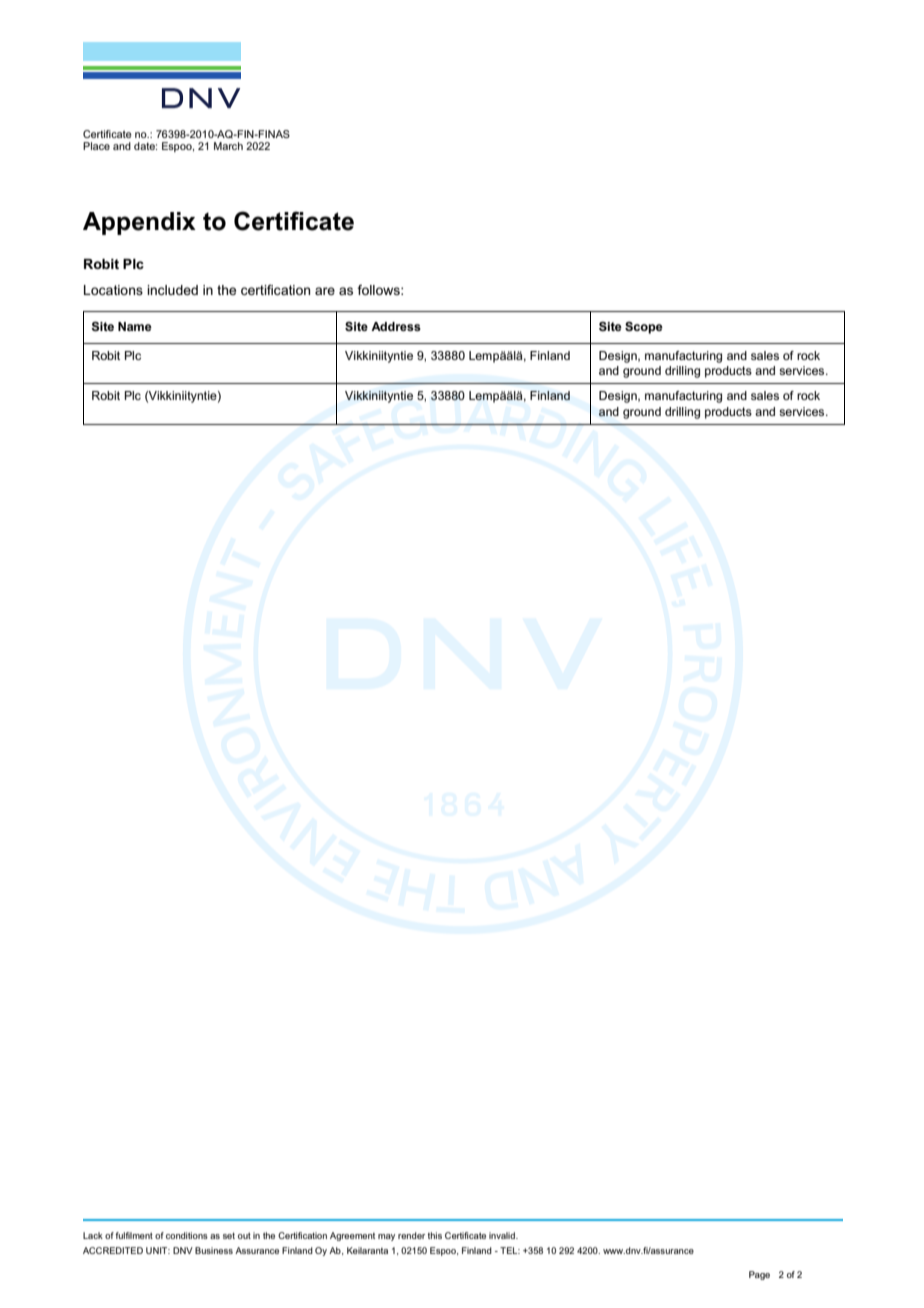  Describe the element at coordinates (172, 290) in the screenshot. I see `included` at that location.
